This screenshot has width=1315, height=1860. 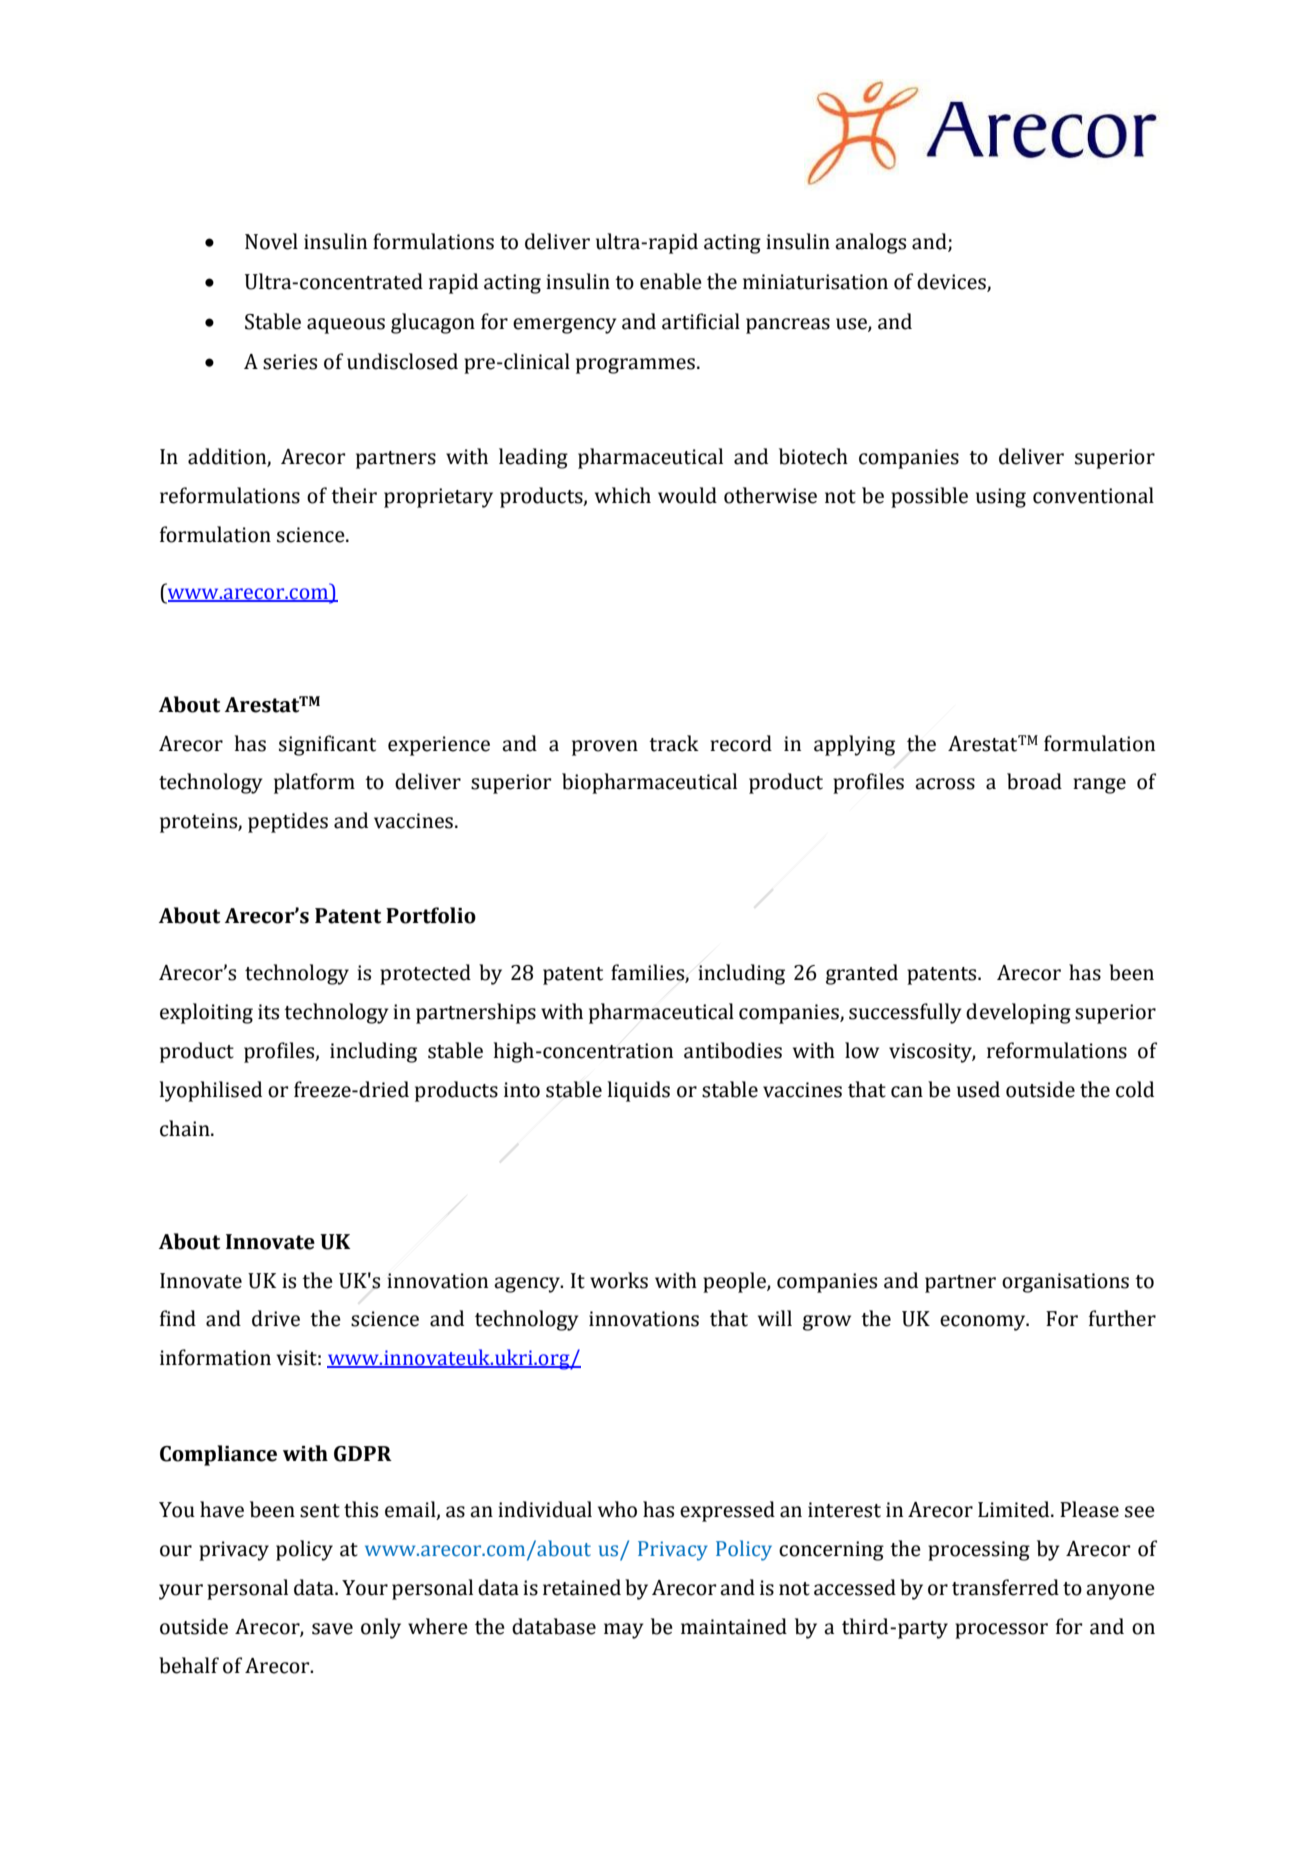 What do you see at coordinates (733, 1050) in the screenshot?
I see `antibodies` at bounding box center [733, 1050].
